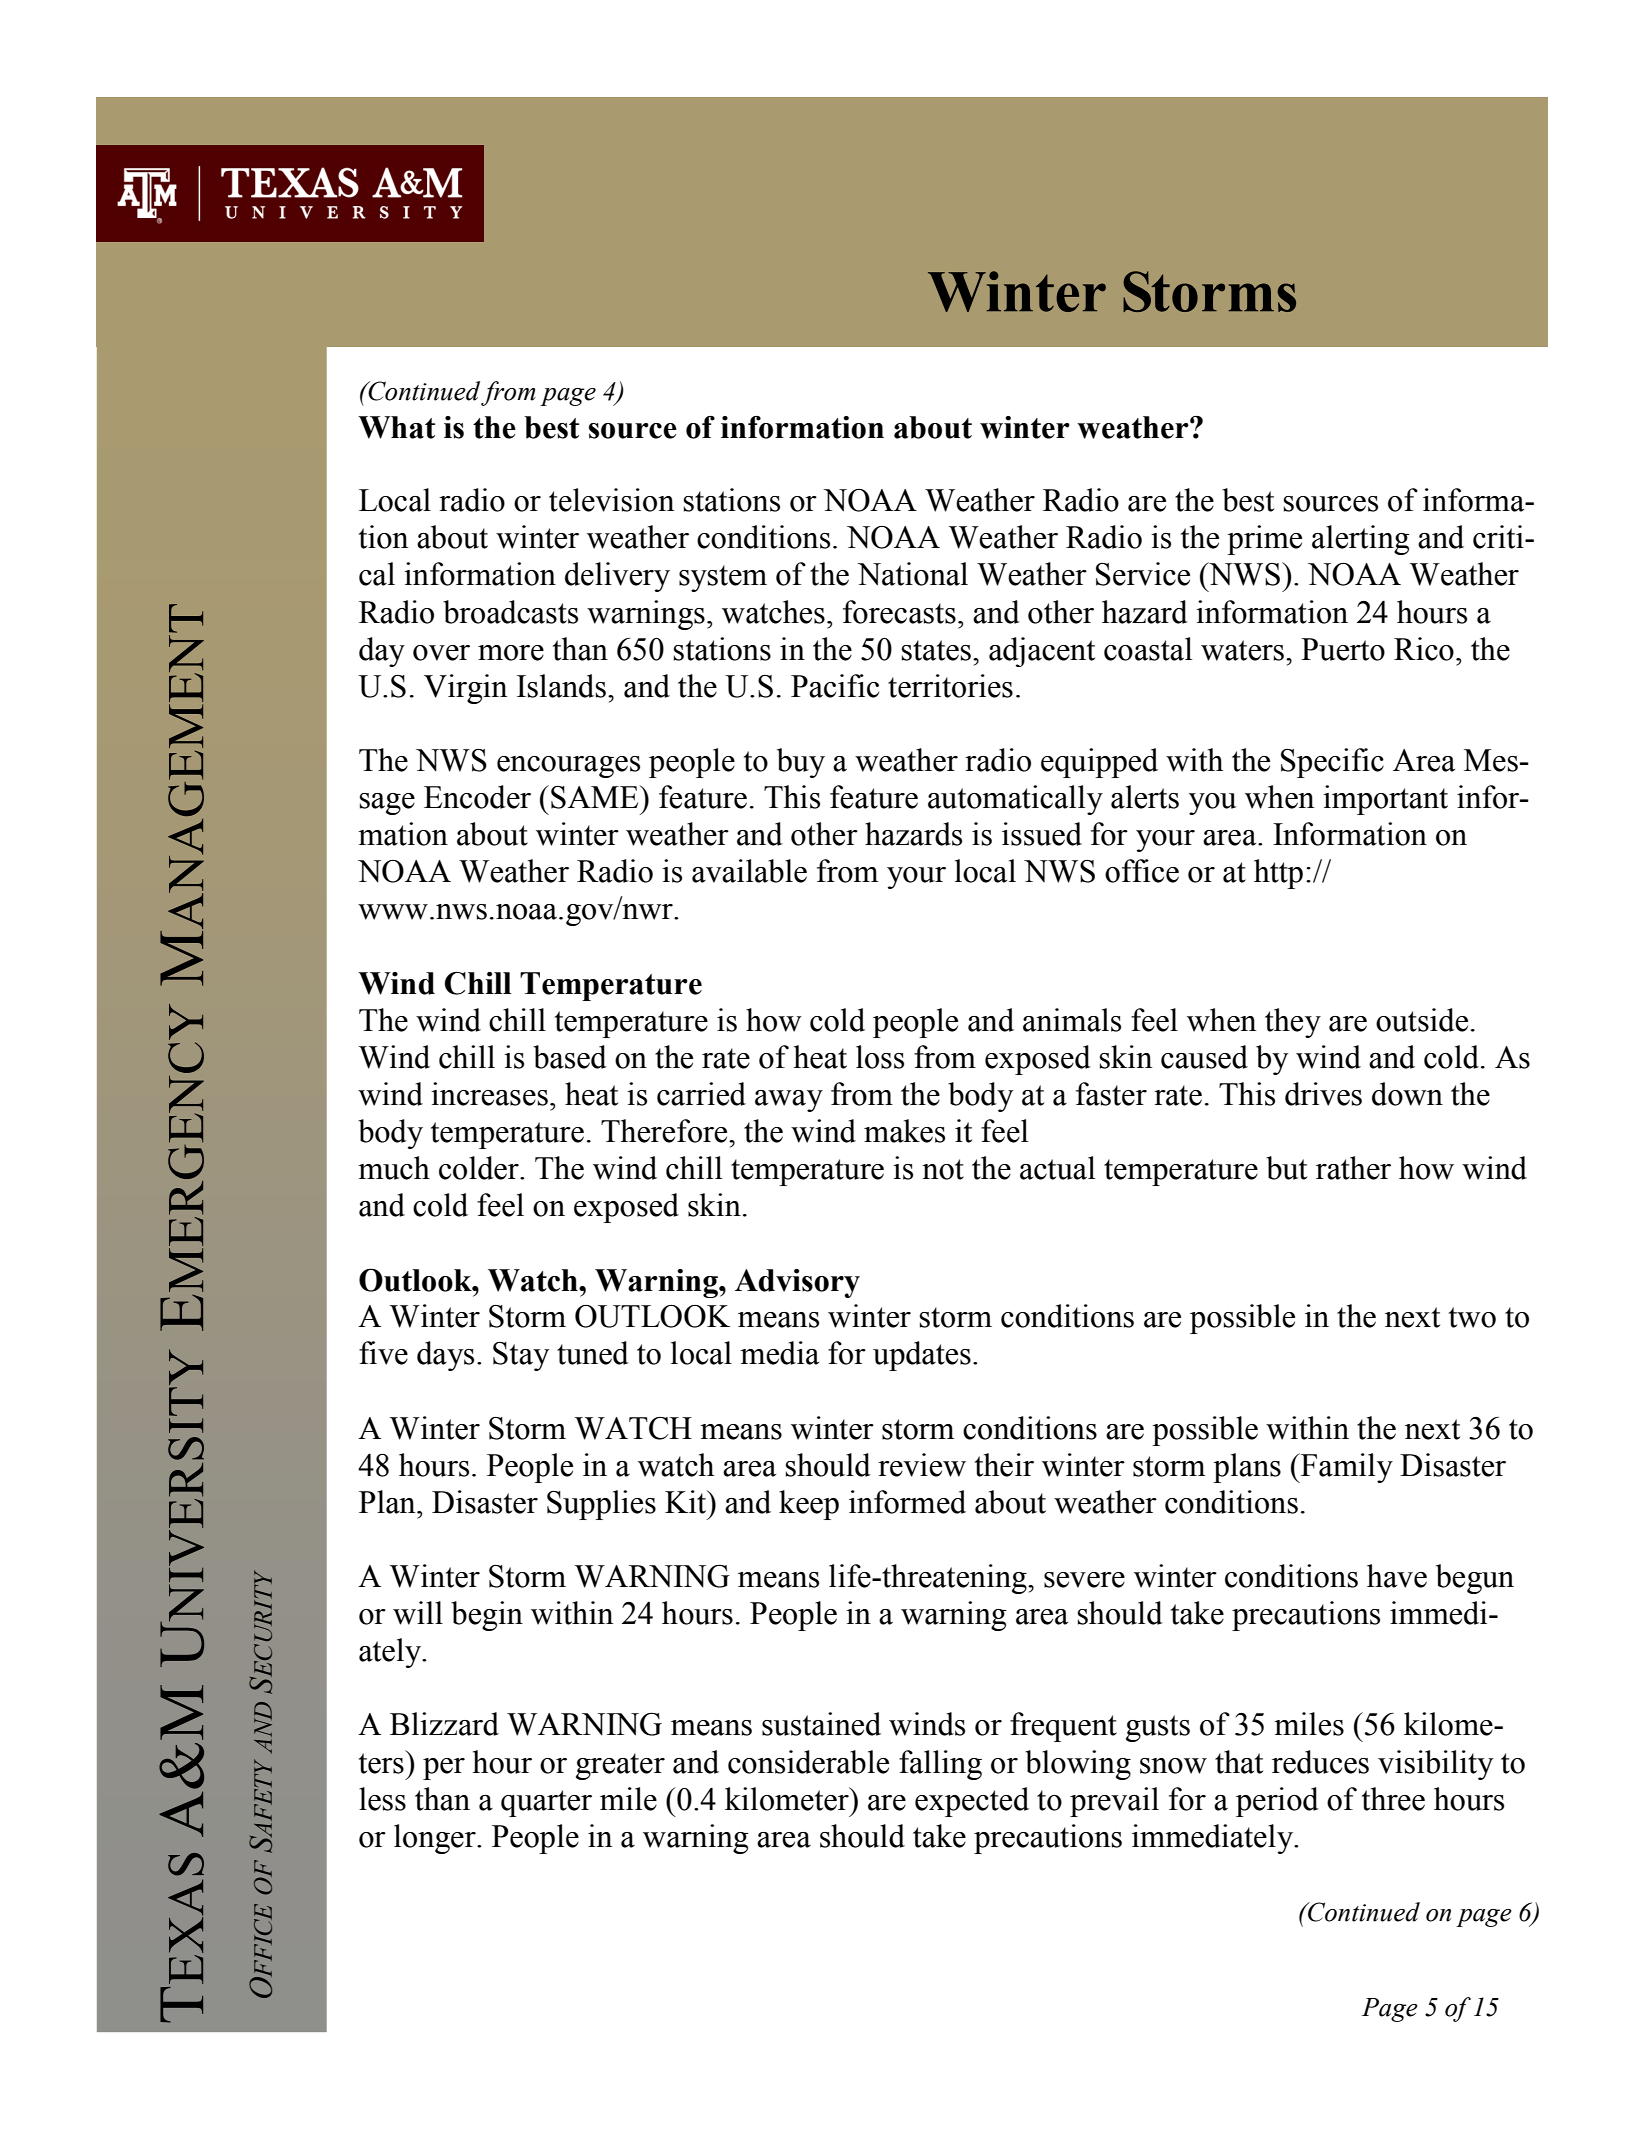  I want to click on makes, so click(904, 1131).
